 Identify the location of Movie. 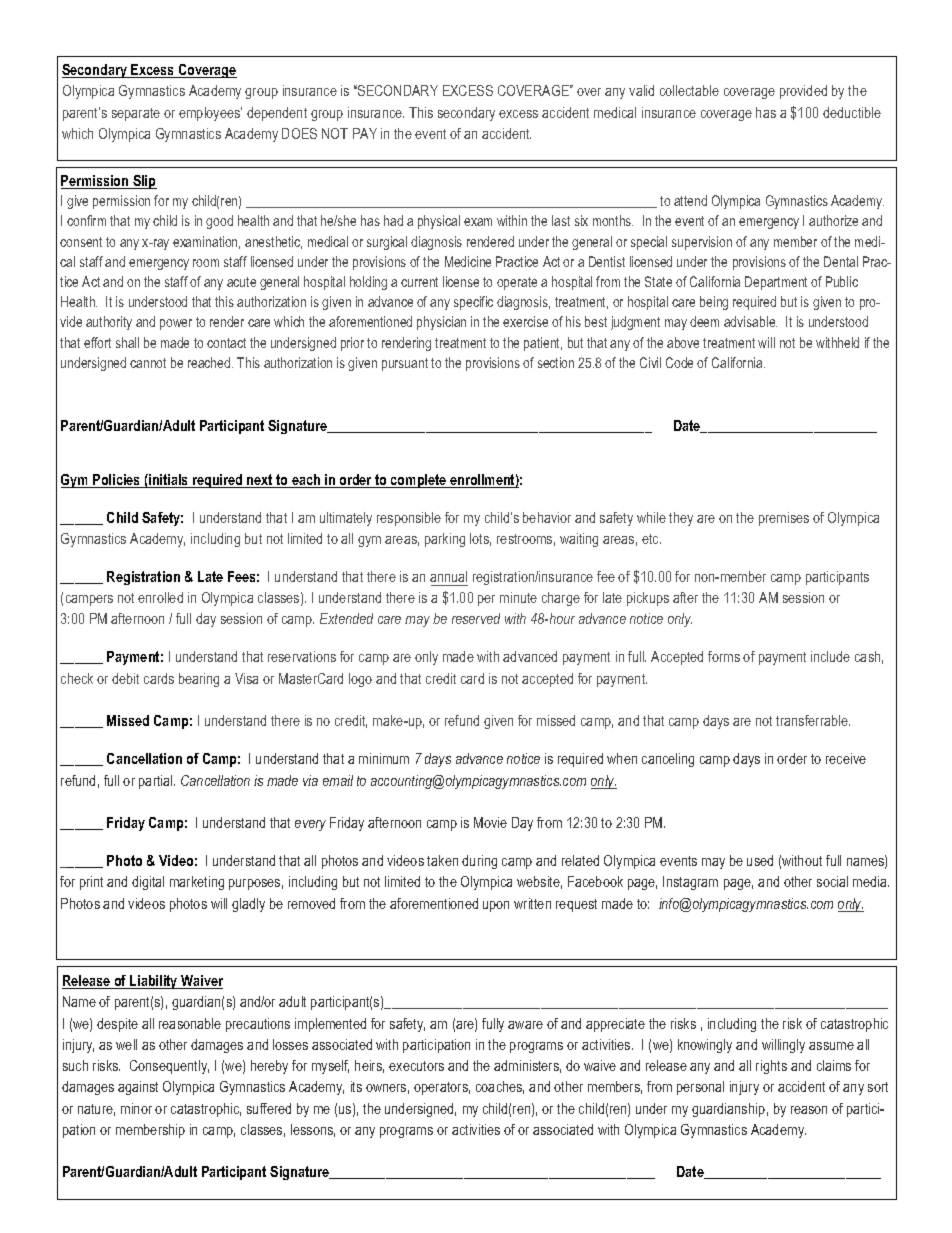
(490, 822).
